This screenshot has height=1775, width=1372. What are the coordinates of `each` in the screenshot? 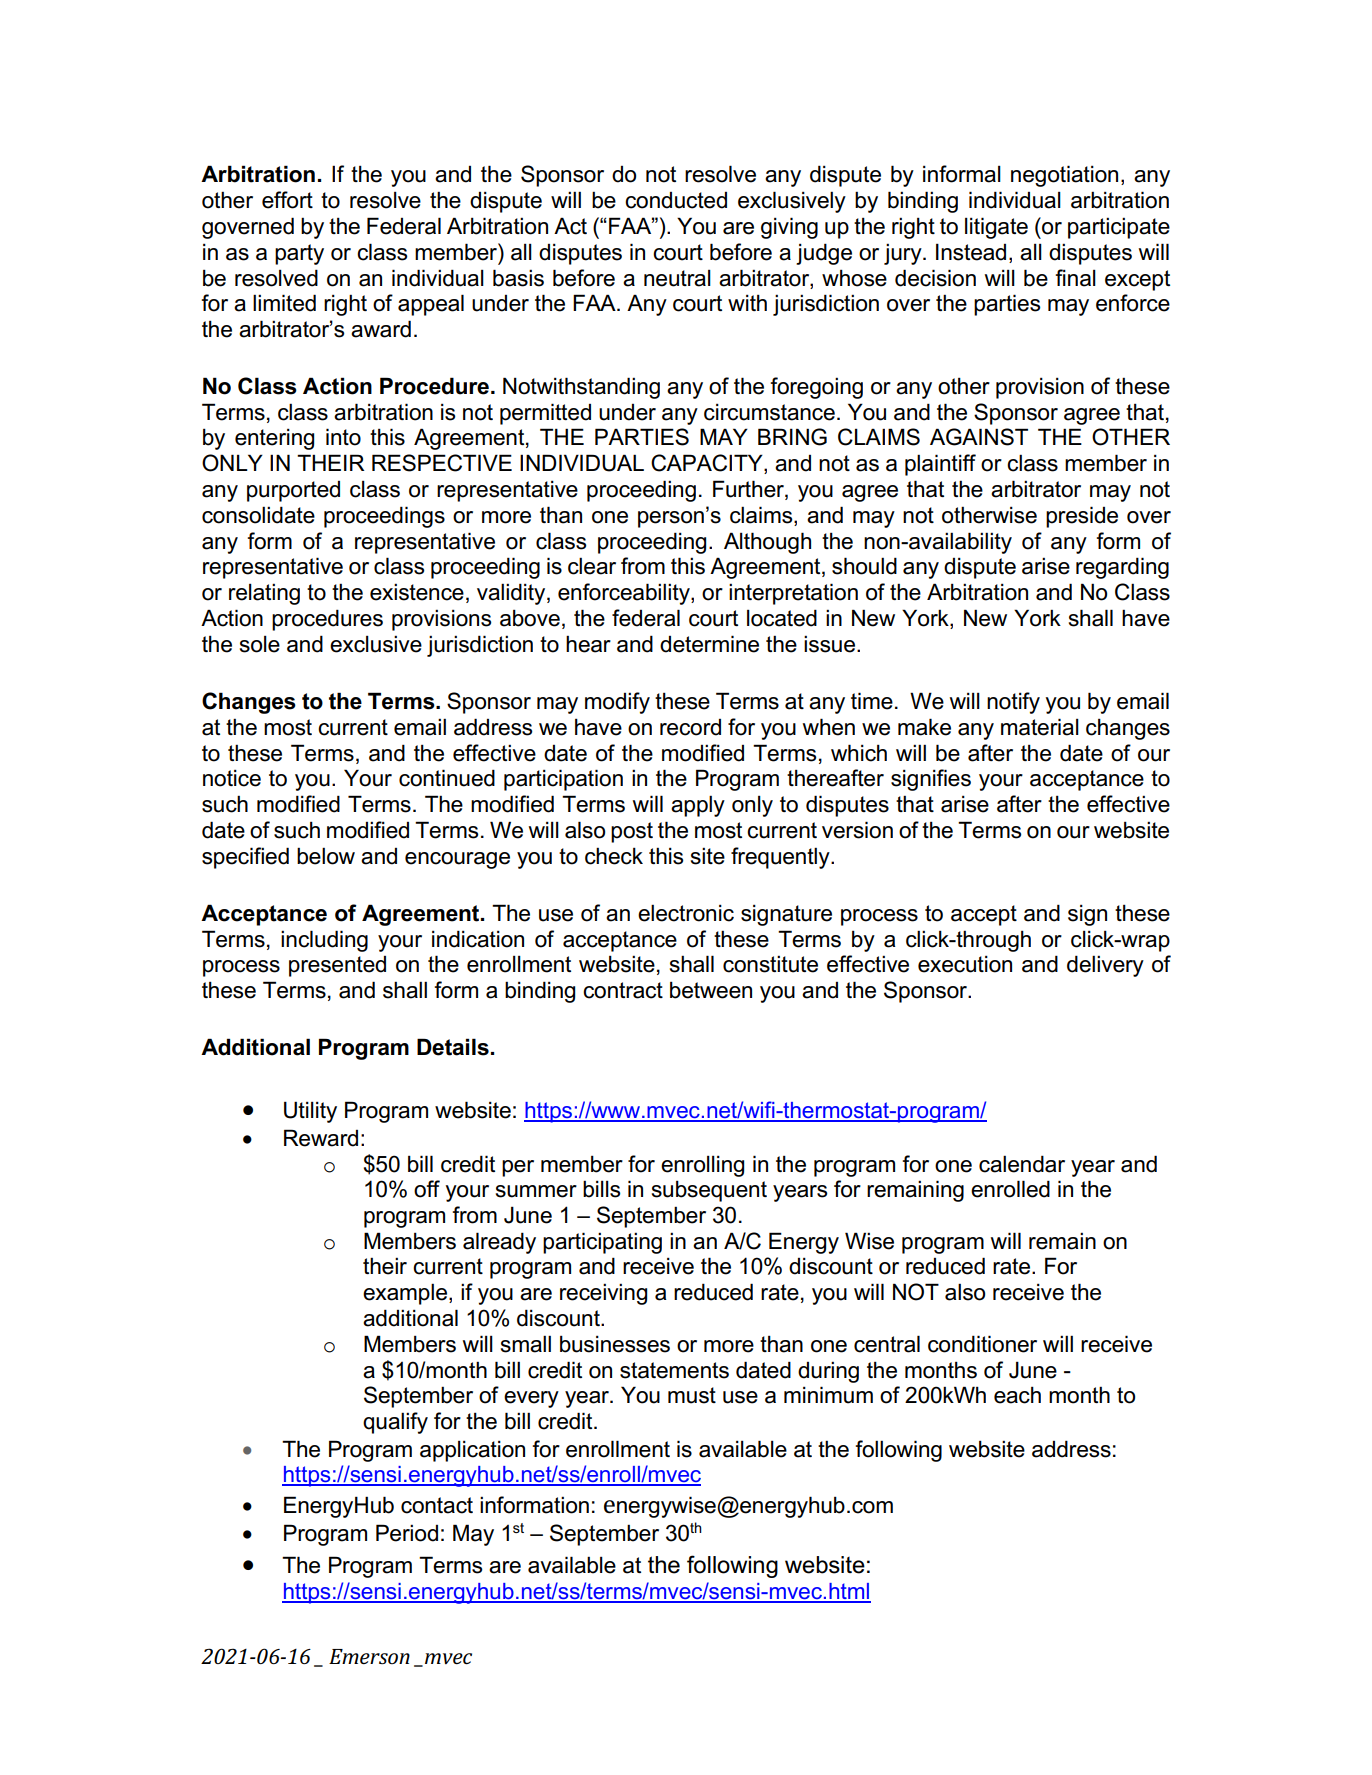 It's located at (1017, 1395).
